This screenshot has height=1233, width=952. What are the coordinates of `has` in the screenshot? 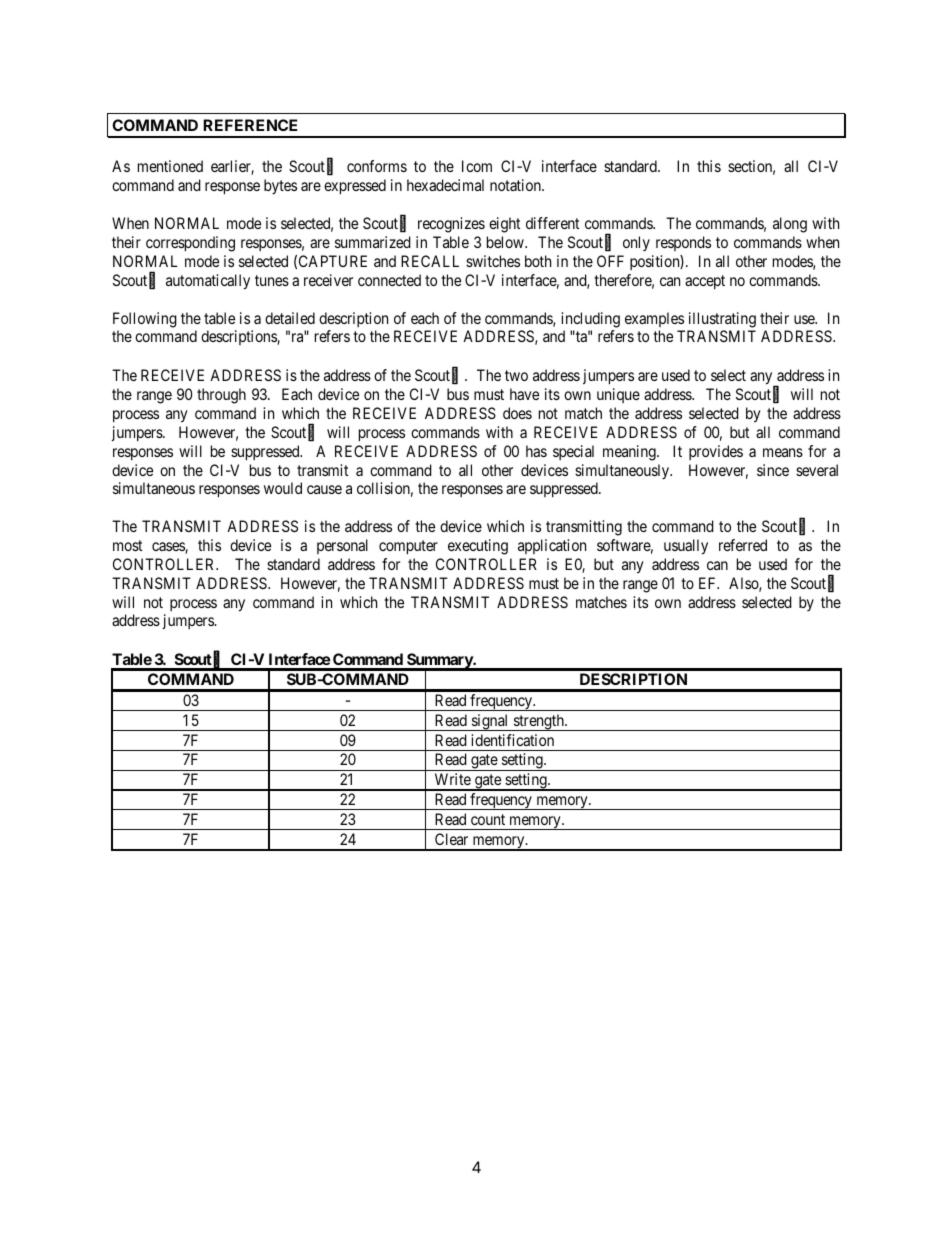 It's located at (536, 451).
